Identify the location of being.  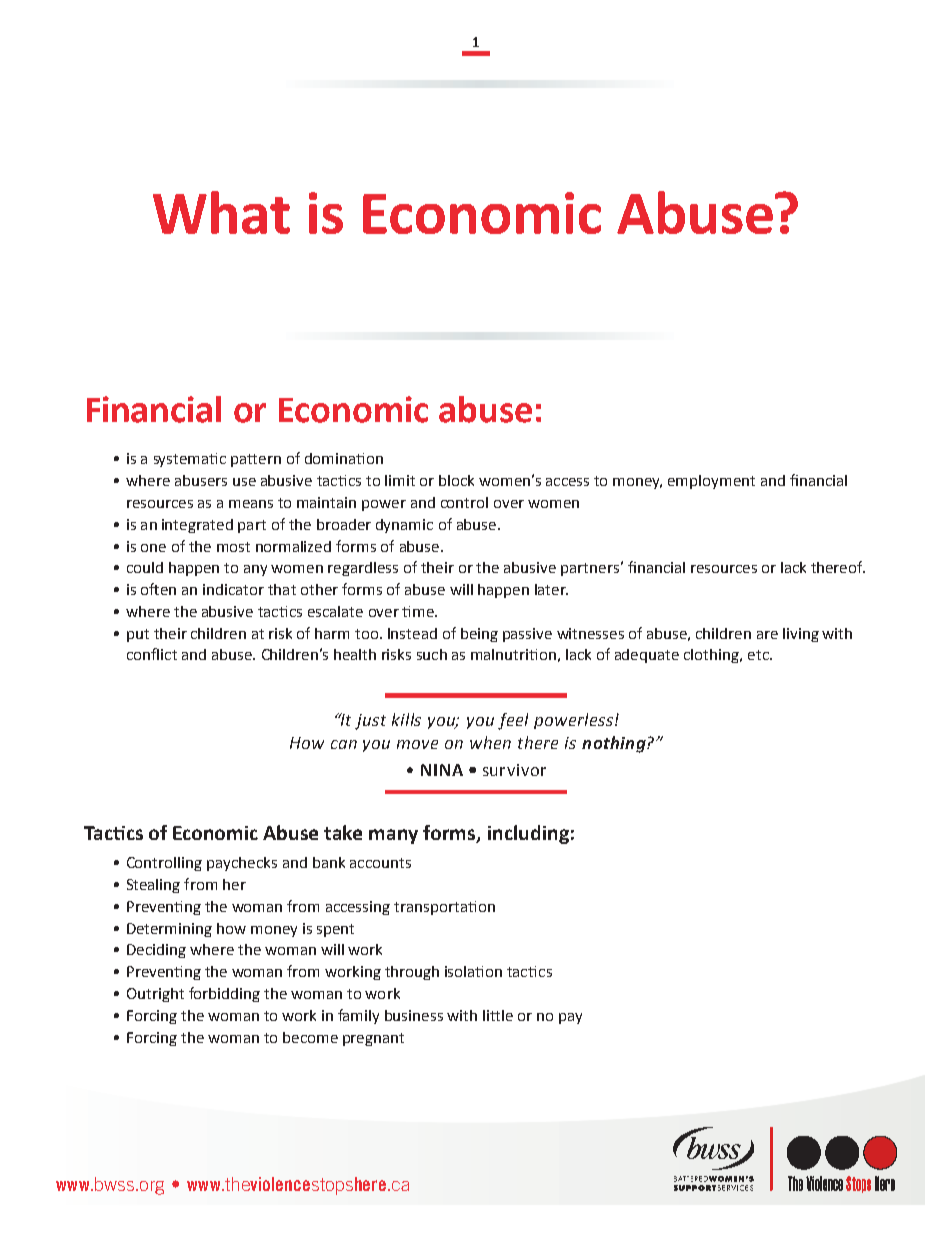
(479, 635).
